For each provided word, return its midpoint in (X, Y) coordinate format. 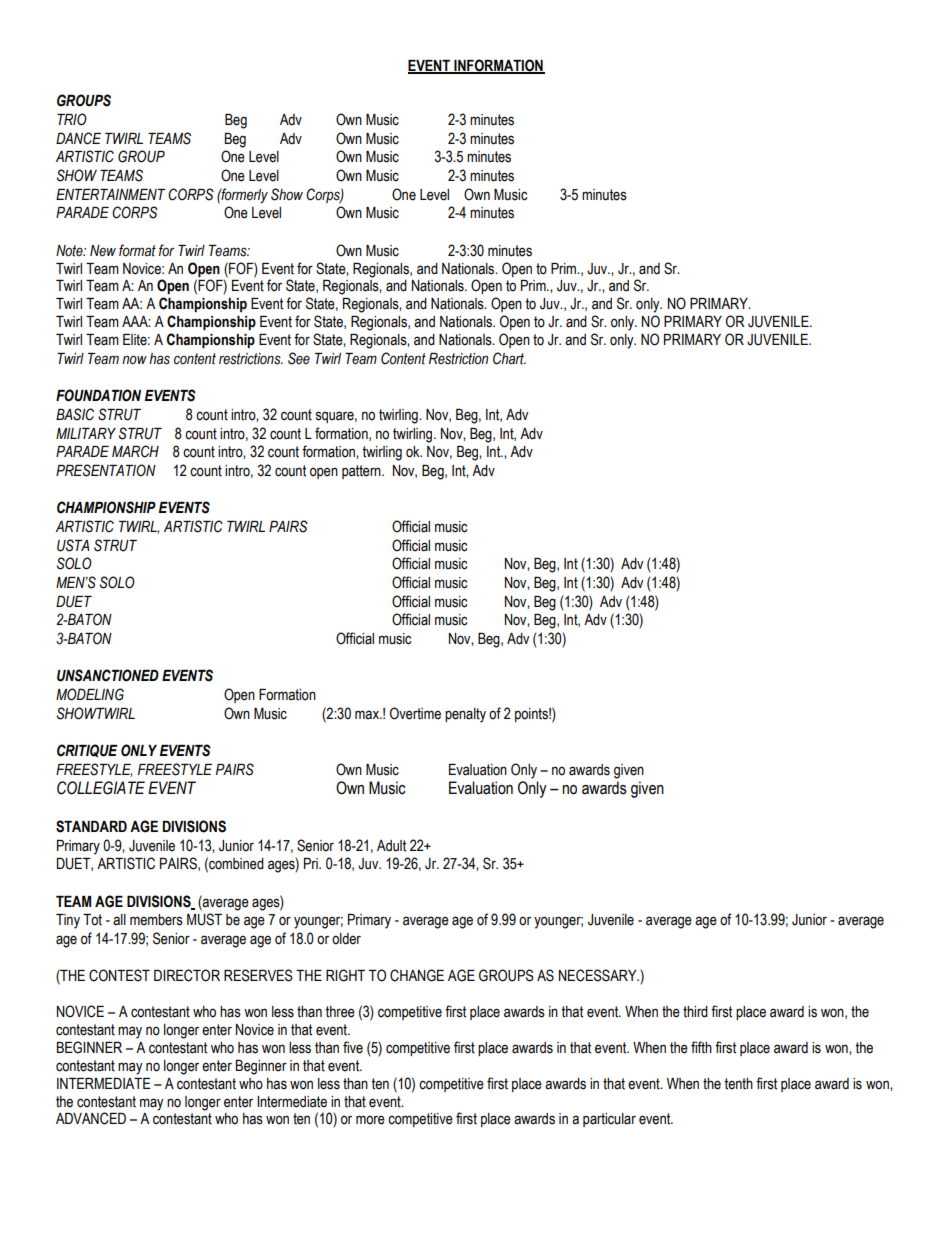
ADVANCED (91, 1118)
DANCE (78, 138)
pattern (362, 472)
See (299, 358)
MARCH (135, 451)
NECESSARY (599, 975)
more (370, 1120)
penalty (465, 715)
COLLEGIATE (101, 788)
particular (609, 1120)
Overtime (415, 713)
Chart (509, 358)
